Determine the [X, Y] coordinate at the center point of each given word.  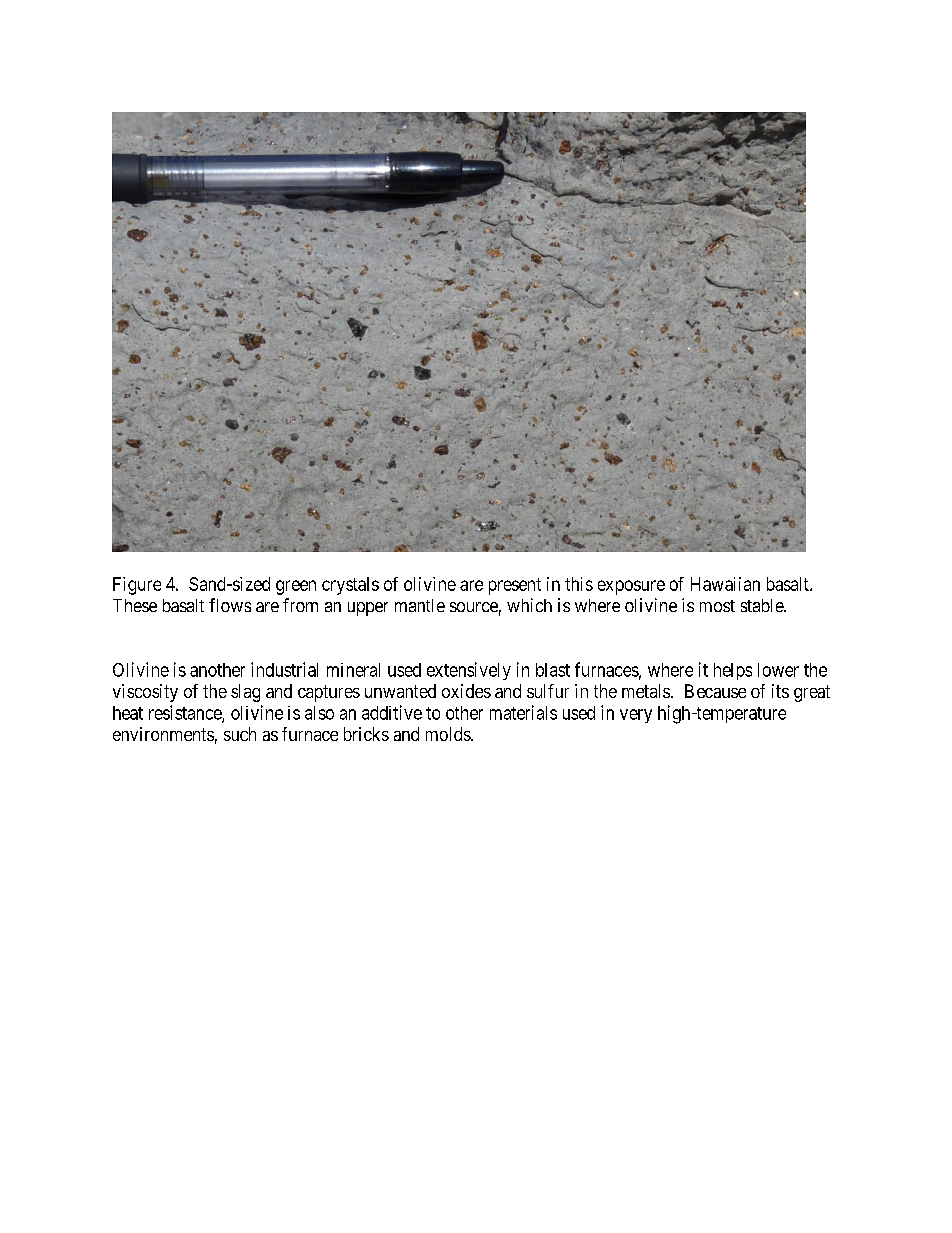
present [515, 586]
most [717, 606]
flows [230, 605]
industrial [284, 669]
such [240, 734]
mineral [353, 670]
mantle [420, 605]
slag [245, 693]
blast [553, 670]
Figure [137, 586]
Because [715, 691]
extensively [469, 671]
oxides [466, 691]
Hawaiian [725, 584]
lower [778, 670]
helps [733, 671]
